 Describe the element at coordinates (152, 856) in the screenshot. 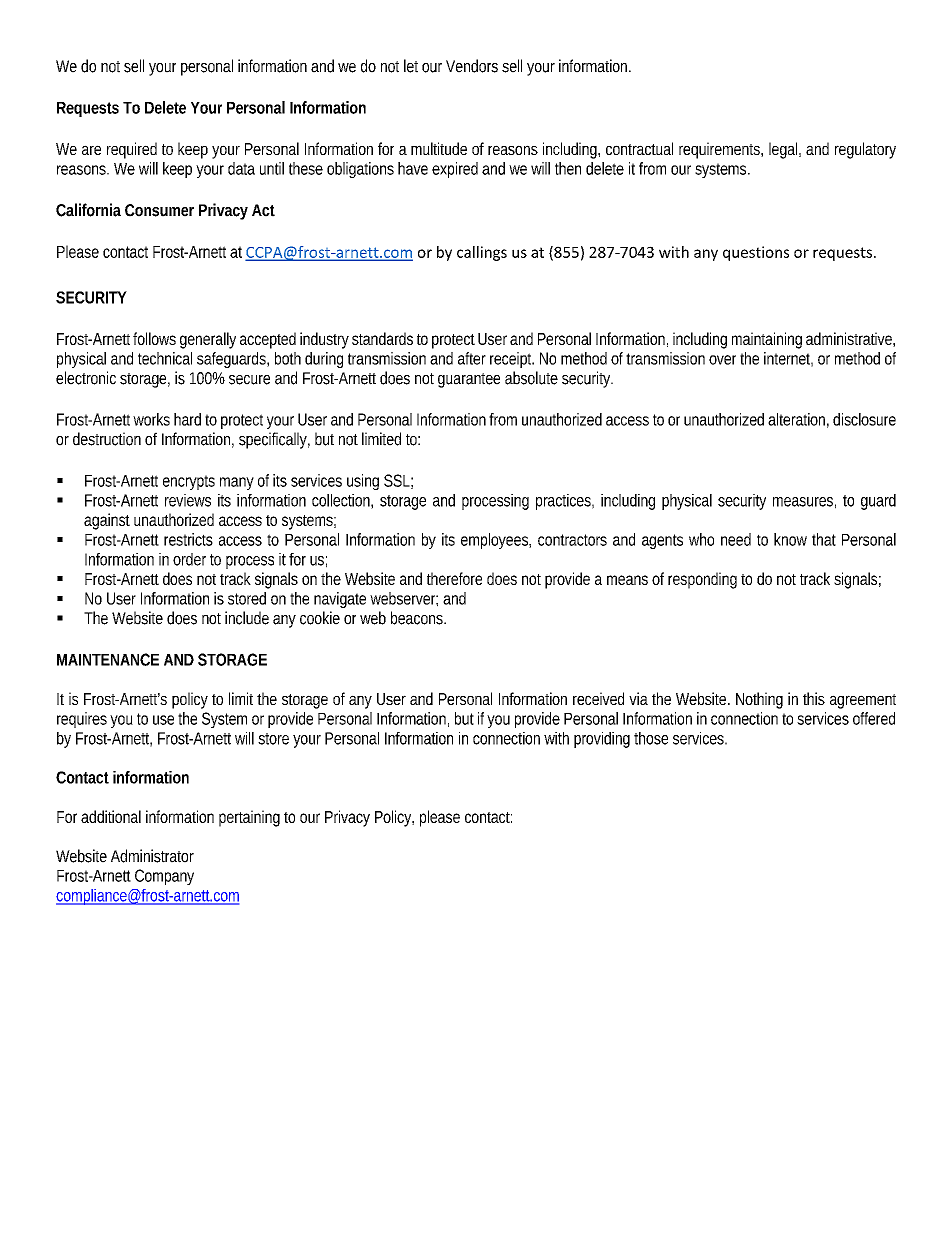

I see `Administrator` at that location.
